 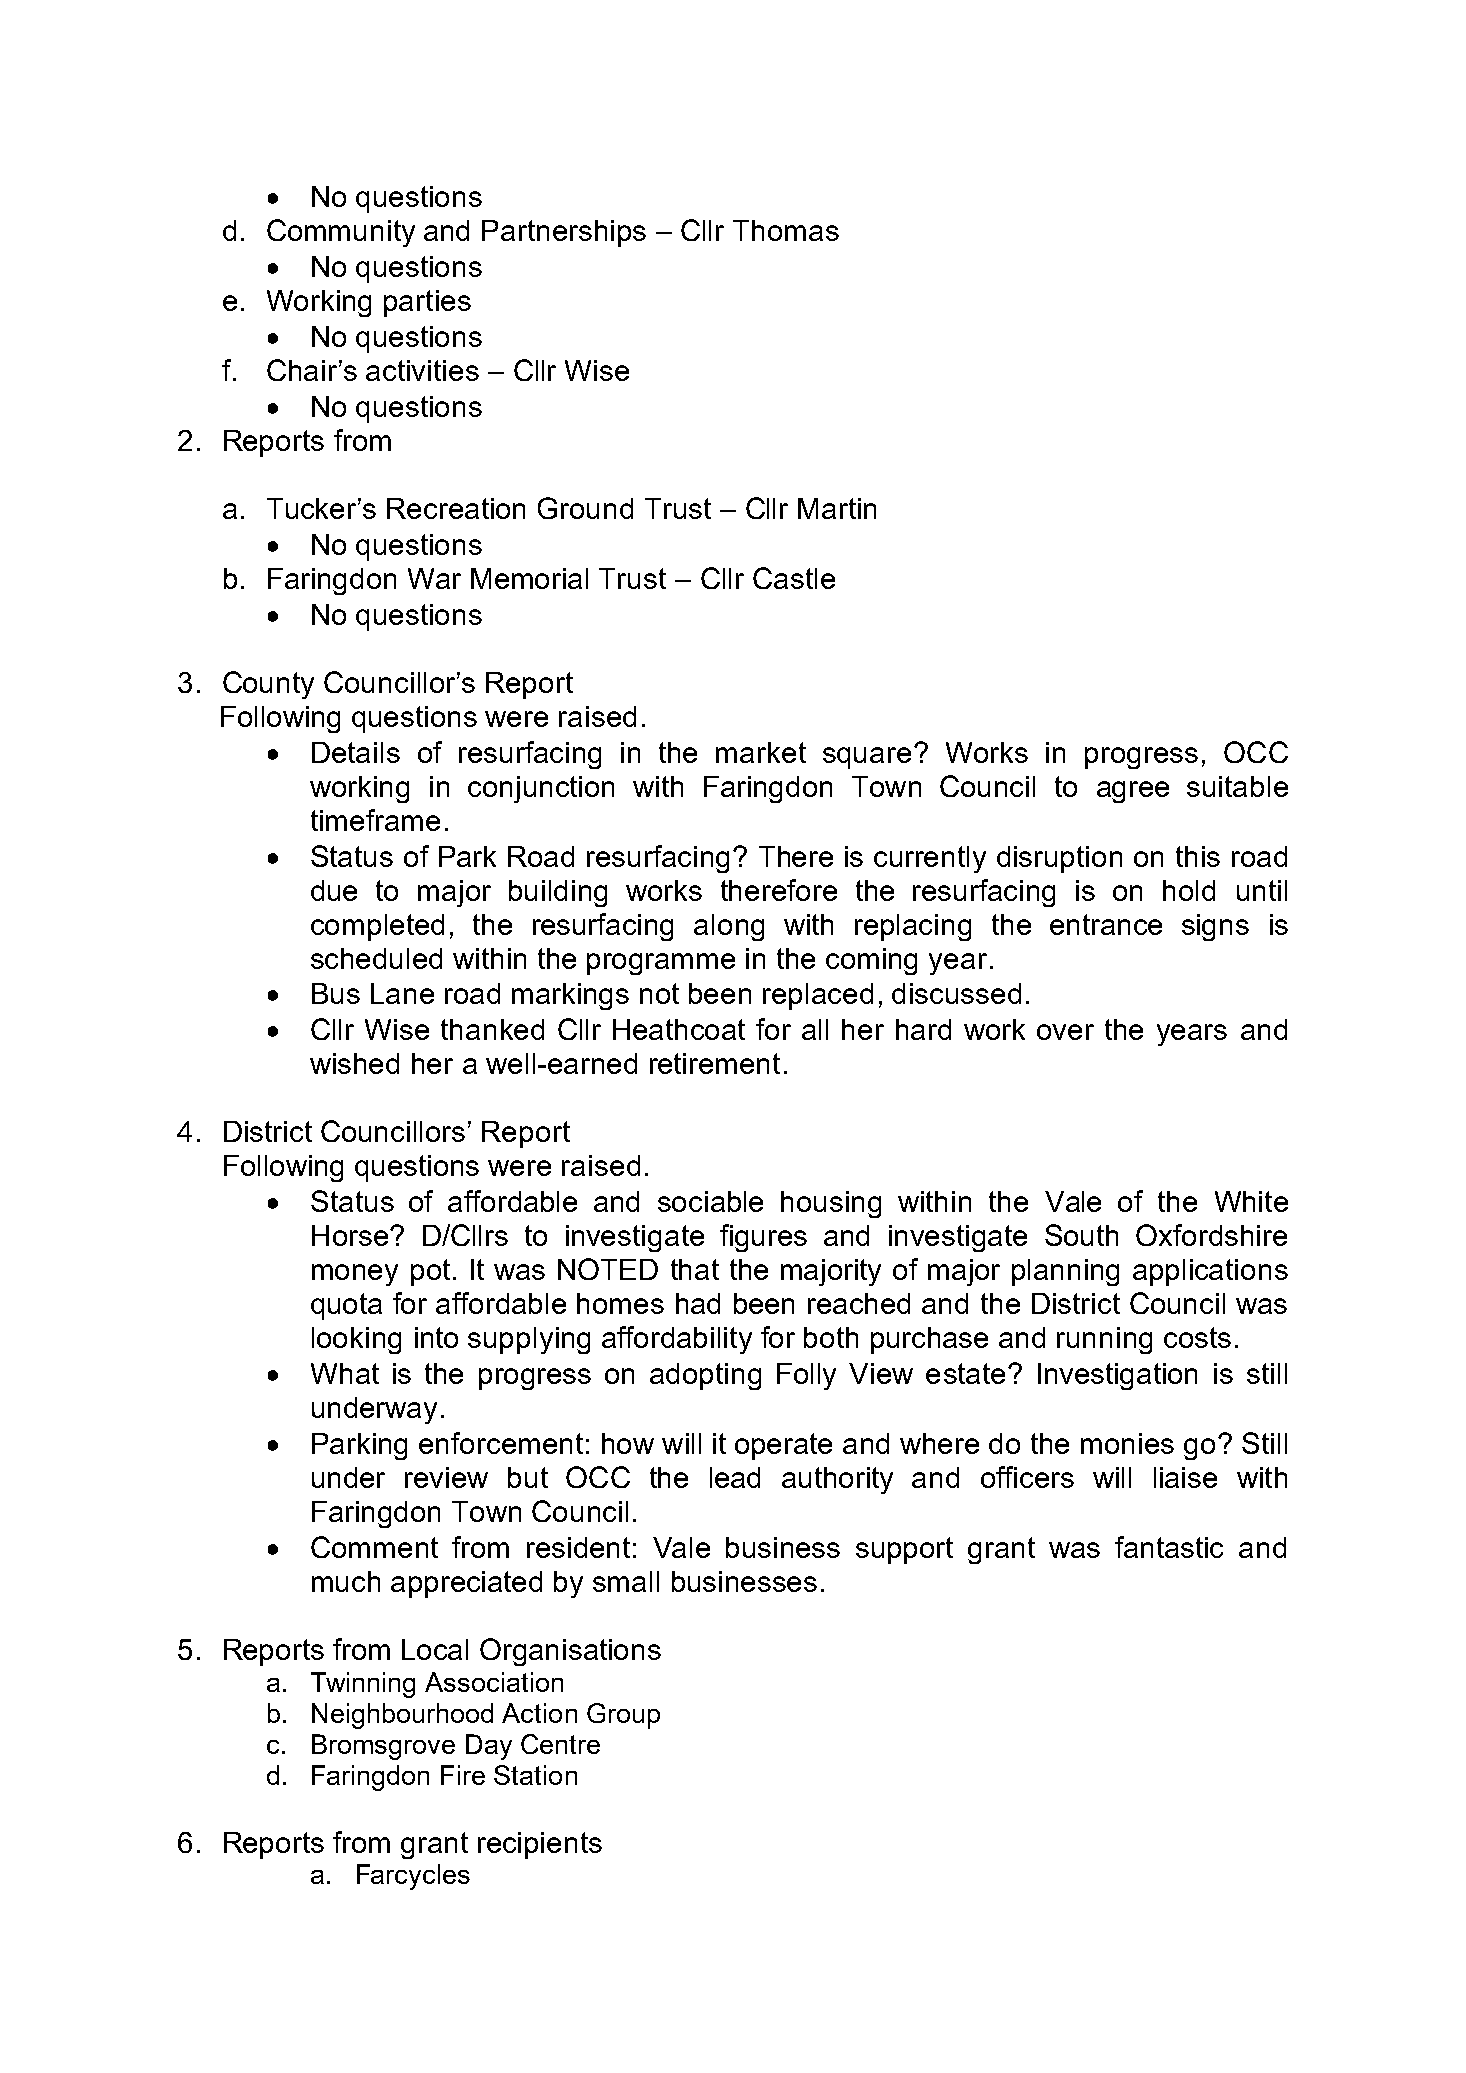 What do you see at coordinates (1133, 792) in the document?
I see `agree` at bounding box center [1133, 792].
